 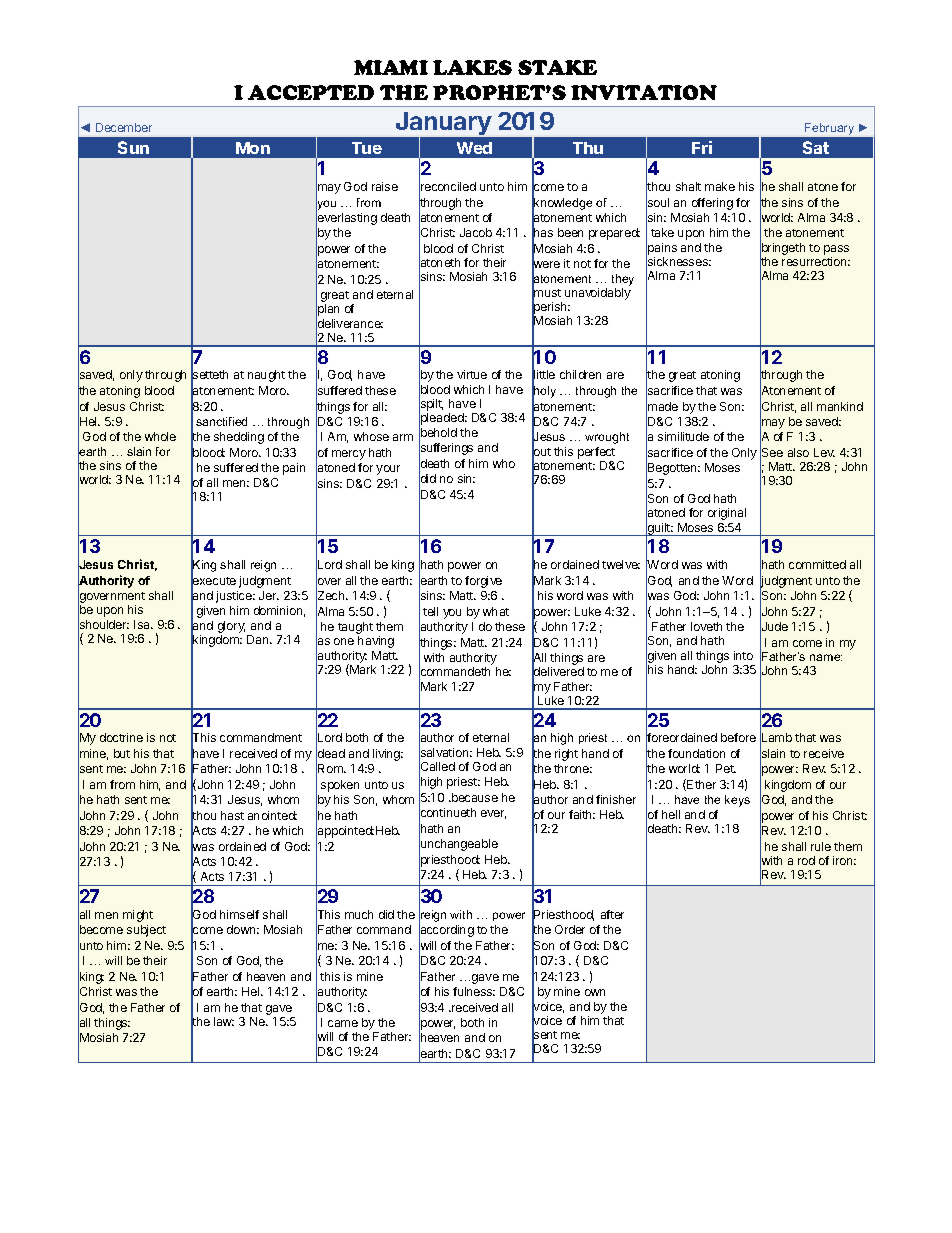 What do you see at coordinates (727, 514) in the document?
I see `original` at bounding box center [727, 514].
